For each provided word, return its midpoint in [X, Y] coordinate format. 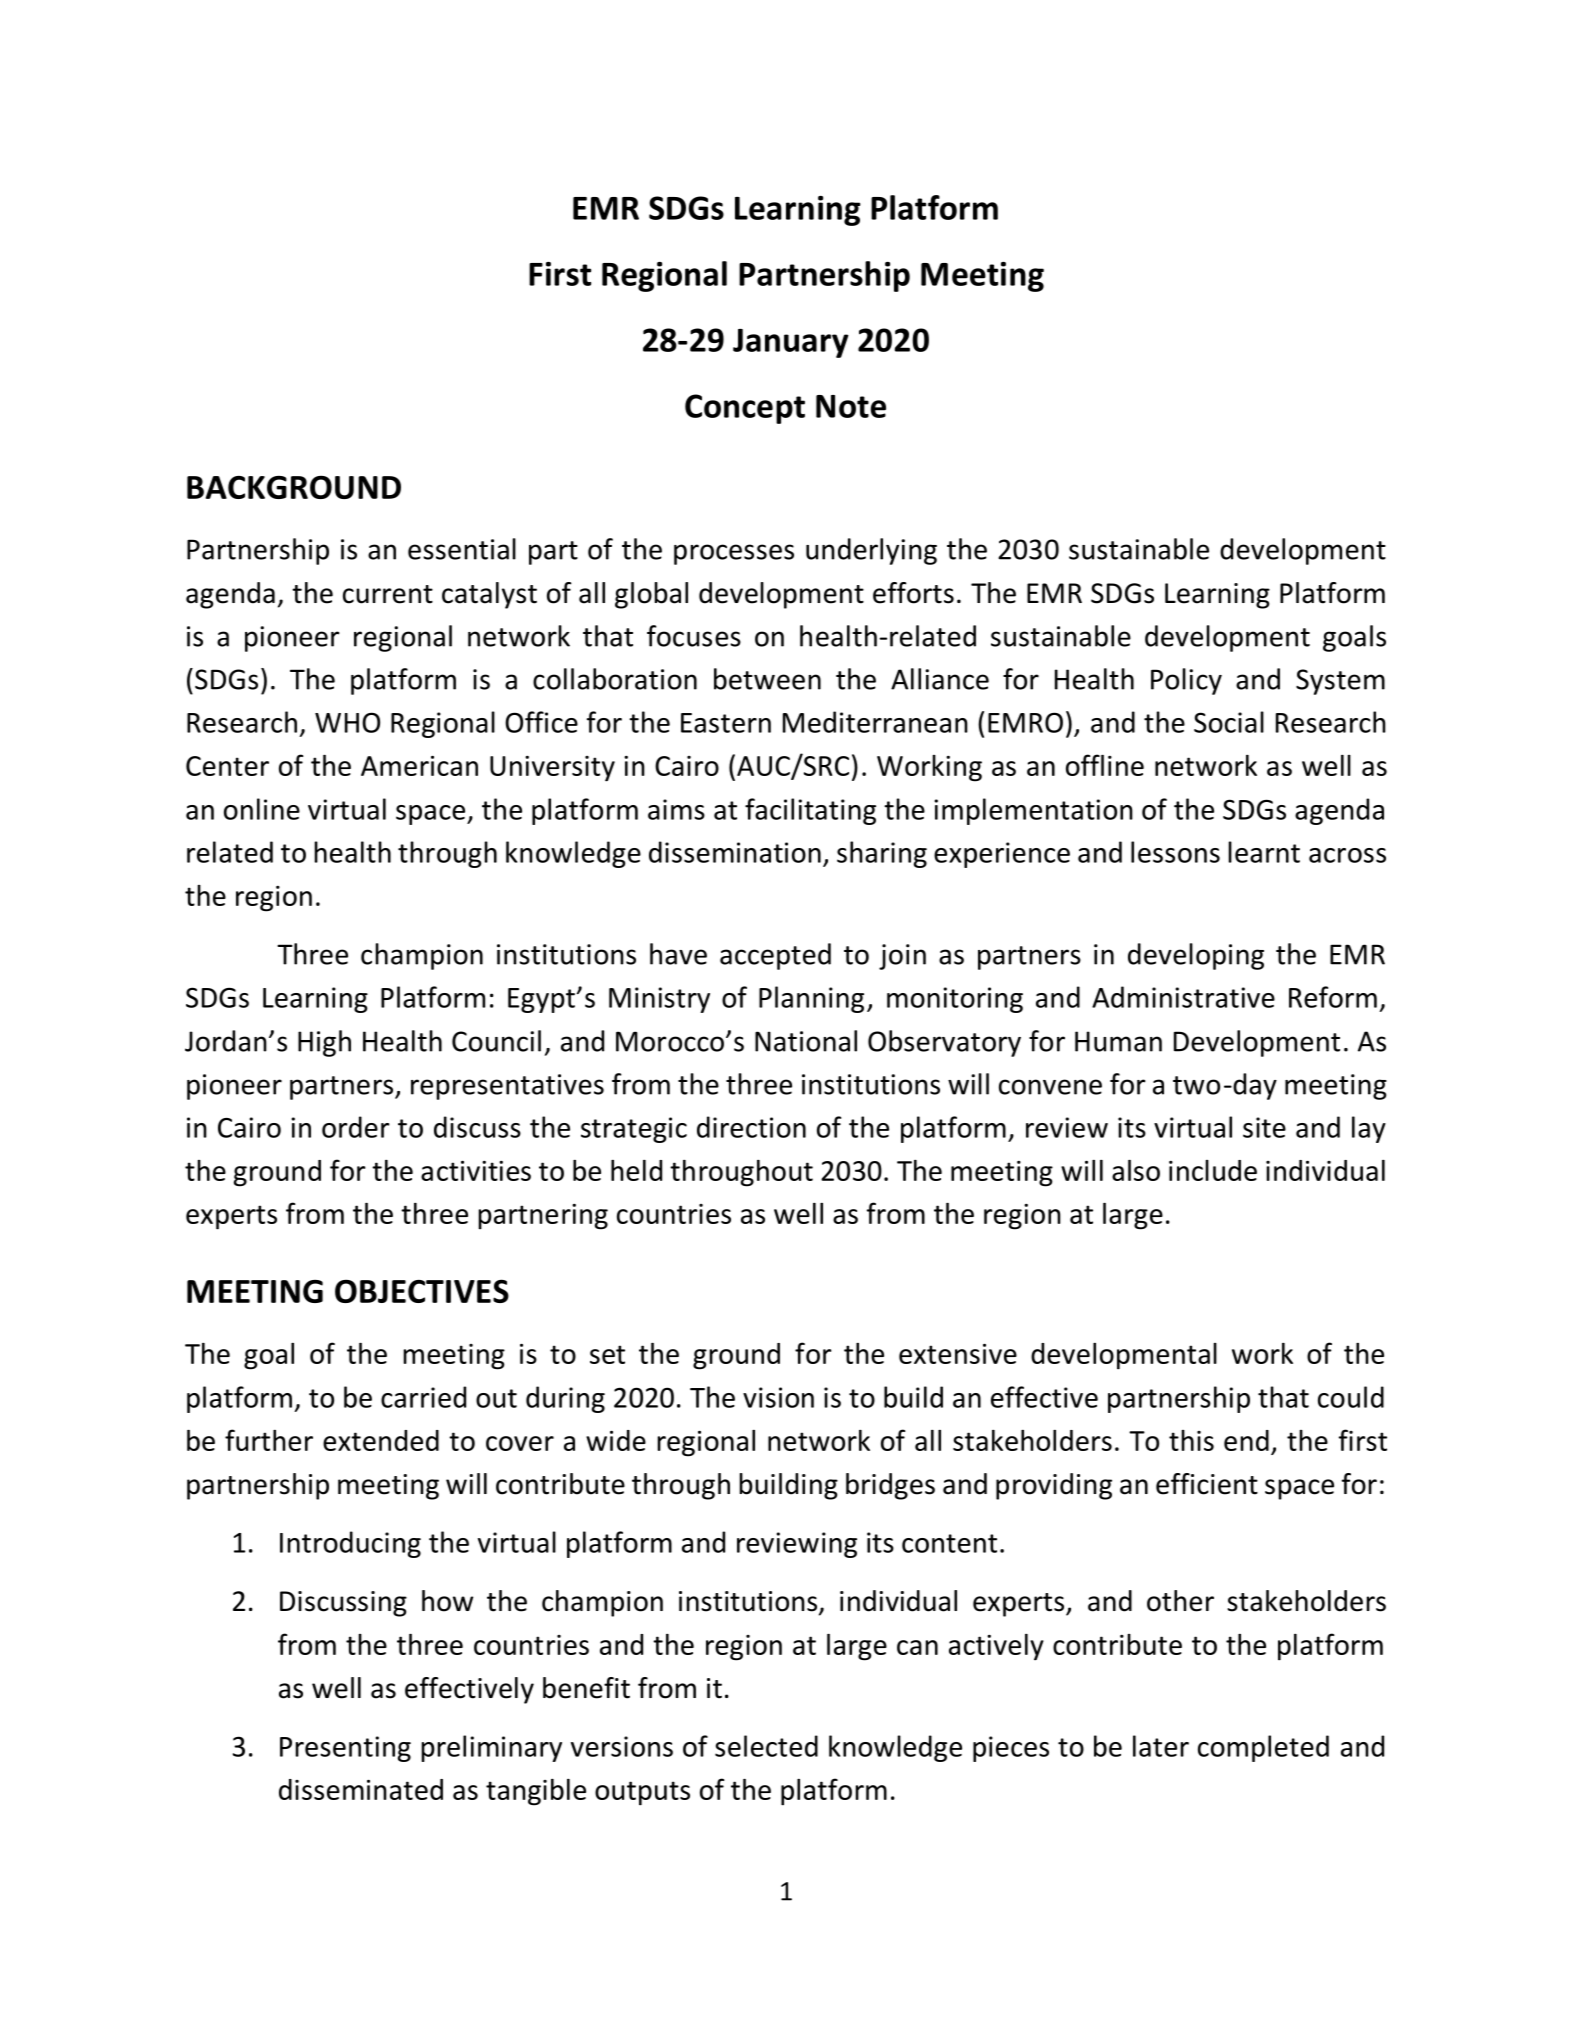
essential [462, 549]
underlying [871, 551]
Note [851, 406]
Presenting [345, 1749]
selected [766, 1746]
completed [1263, 1748]
